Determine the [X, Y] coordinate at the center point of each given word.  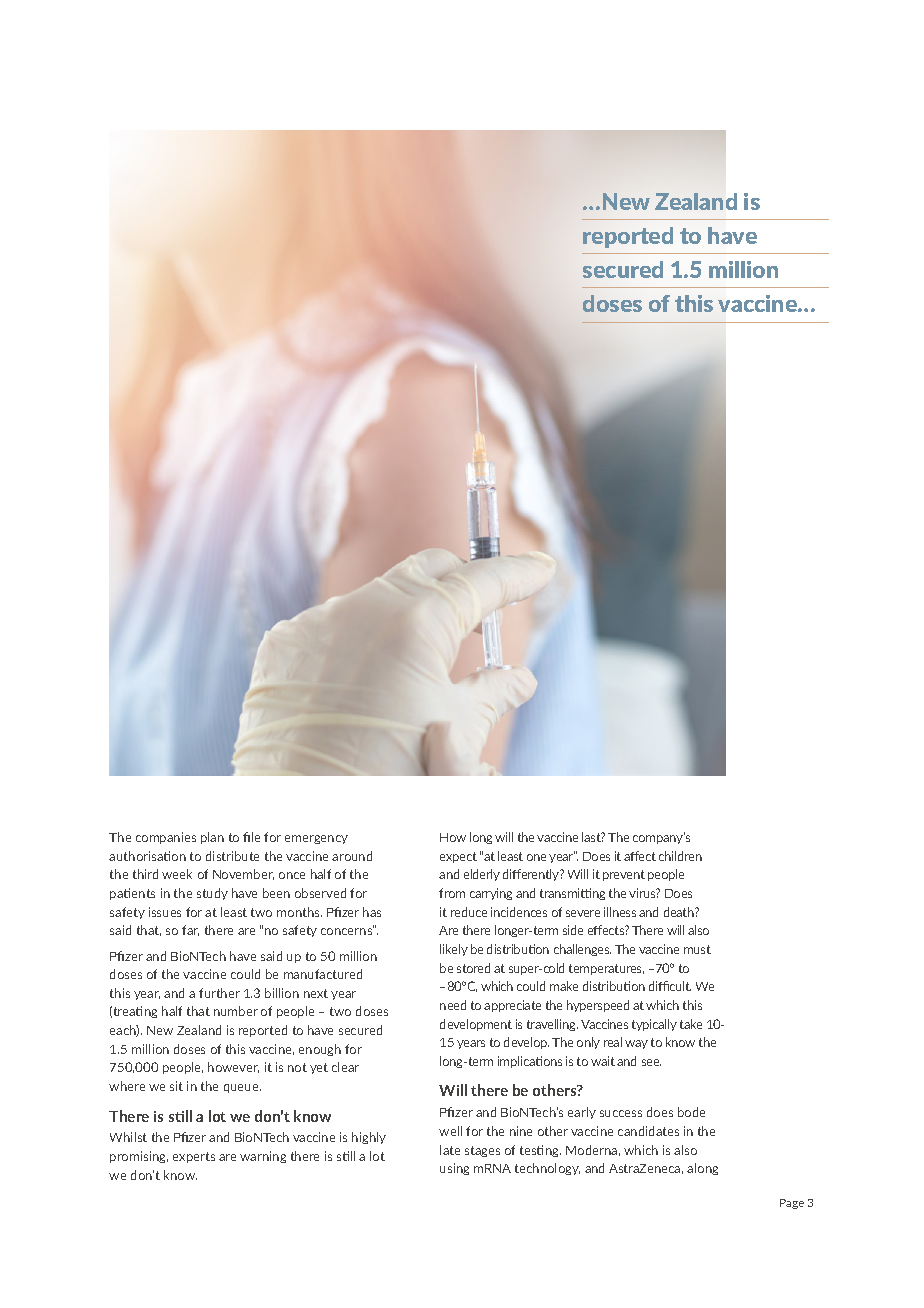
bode [691, 1112]
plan [212, 838]
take [691, 1024]
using [454, 1169]
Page [792, 1204]
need [453, 1005]
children [680, 856]
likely [454, 950]
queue [242, 1088]
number [236, 1011]
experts [194, 1157]
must [697, 949]
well [450, 1131]
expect [458, 857]
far [190, 930]
